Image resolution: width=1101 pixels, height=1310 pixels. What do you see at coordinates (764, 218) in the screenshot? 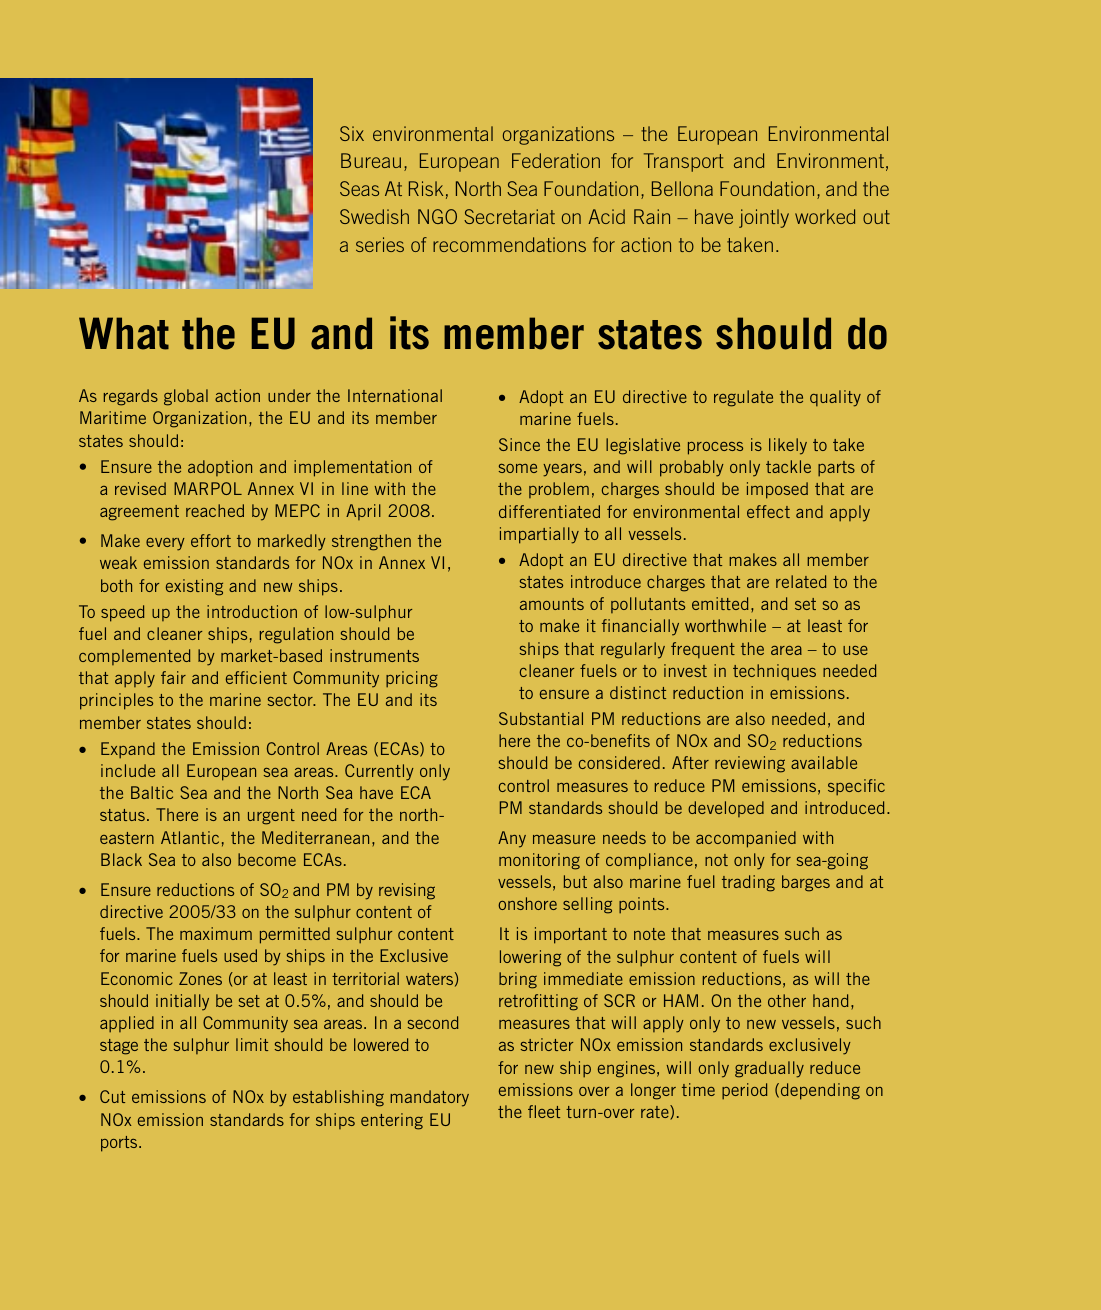
I see `jointly` at bounding box center [764, 218].
